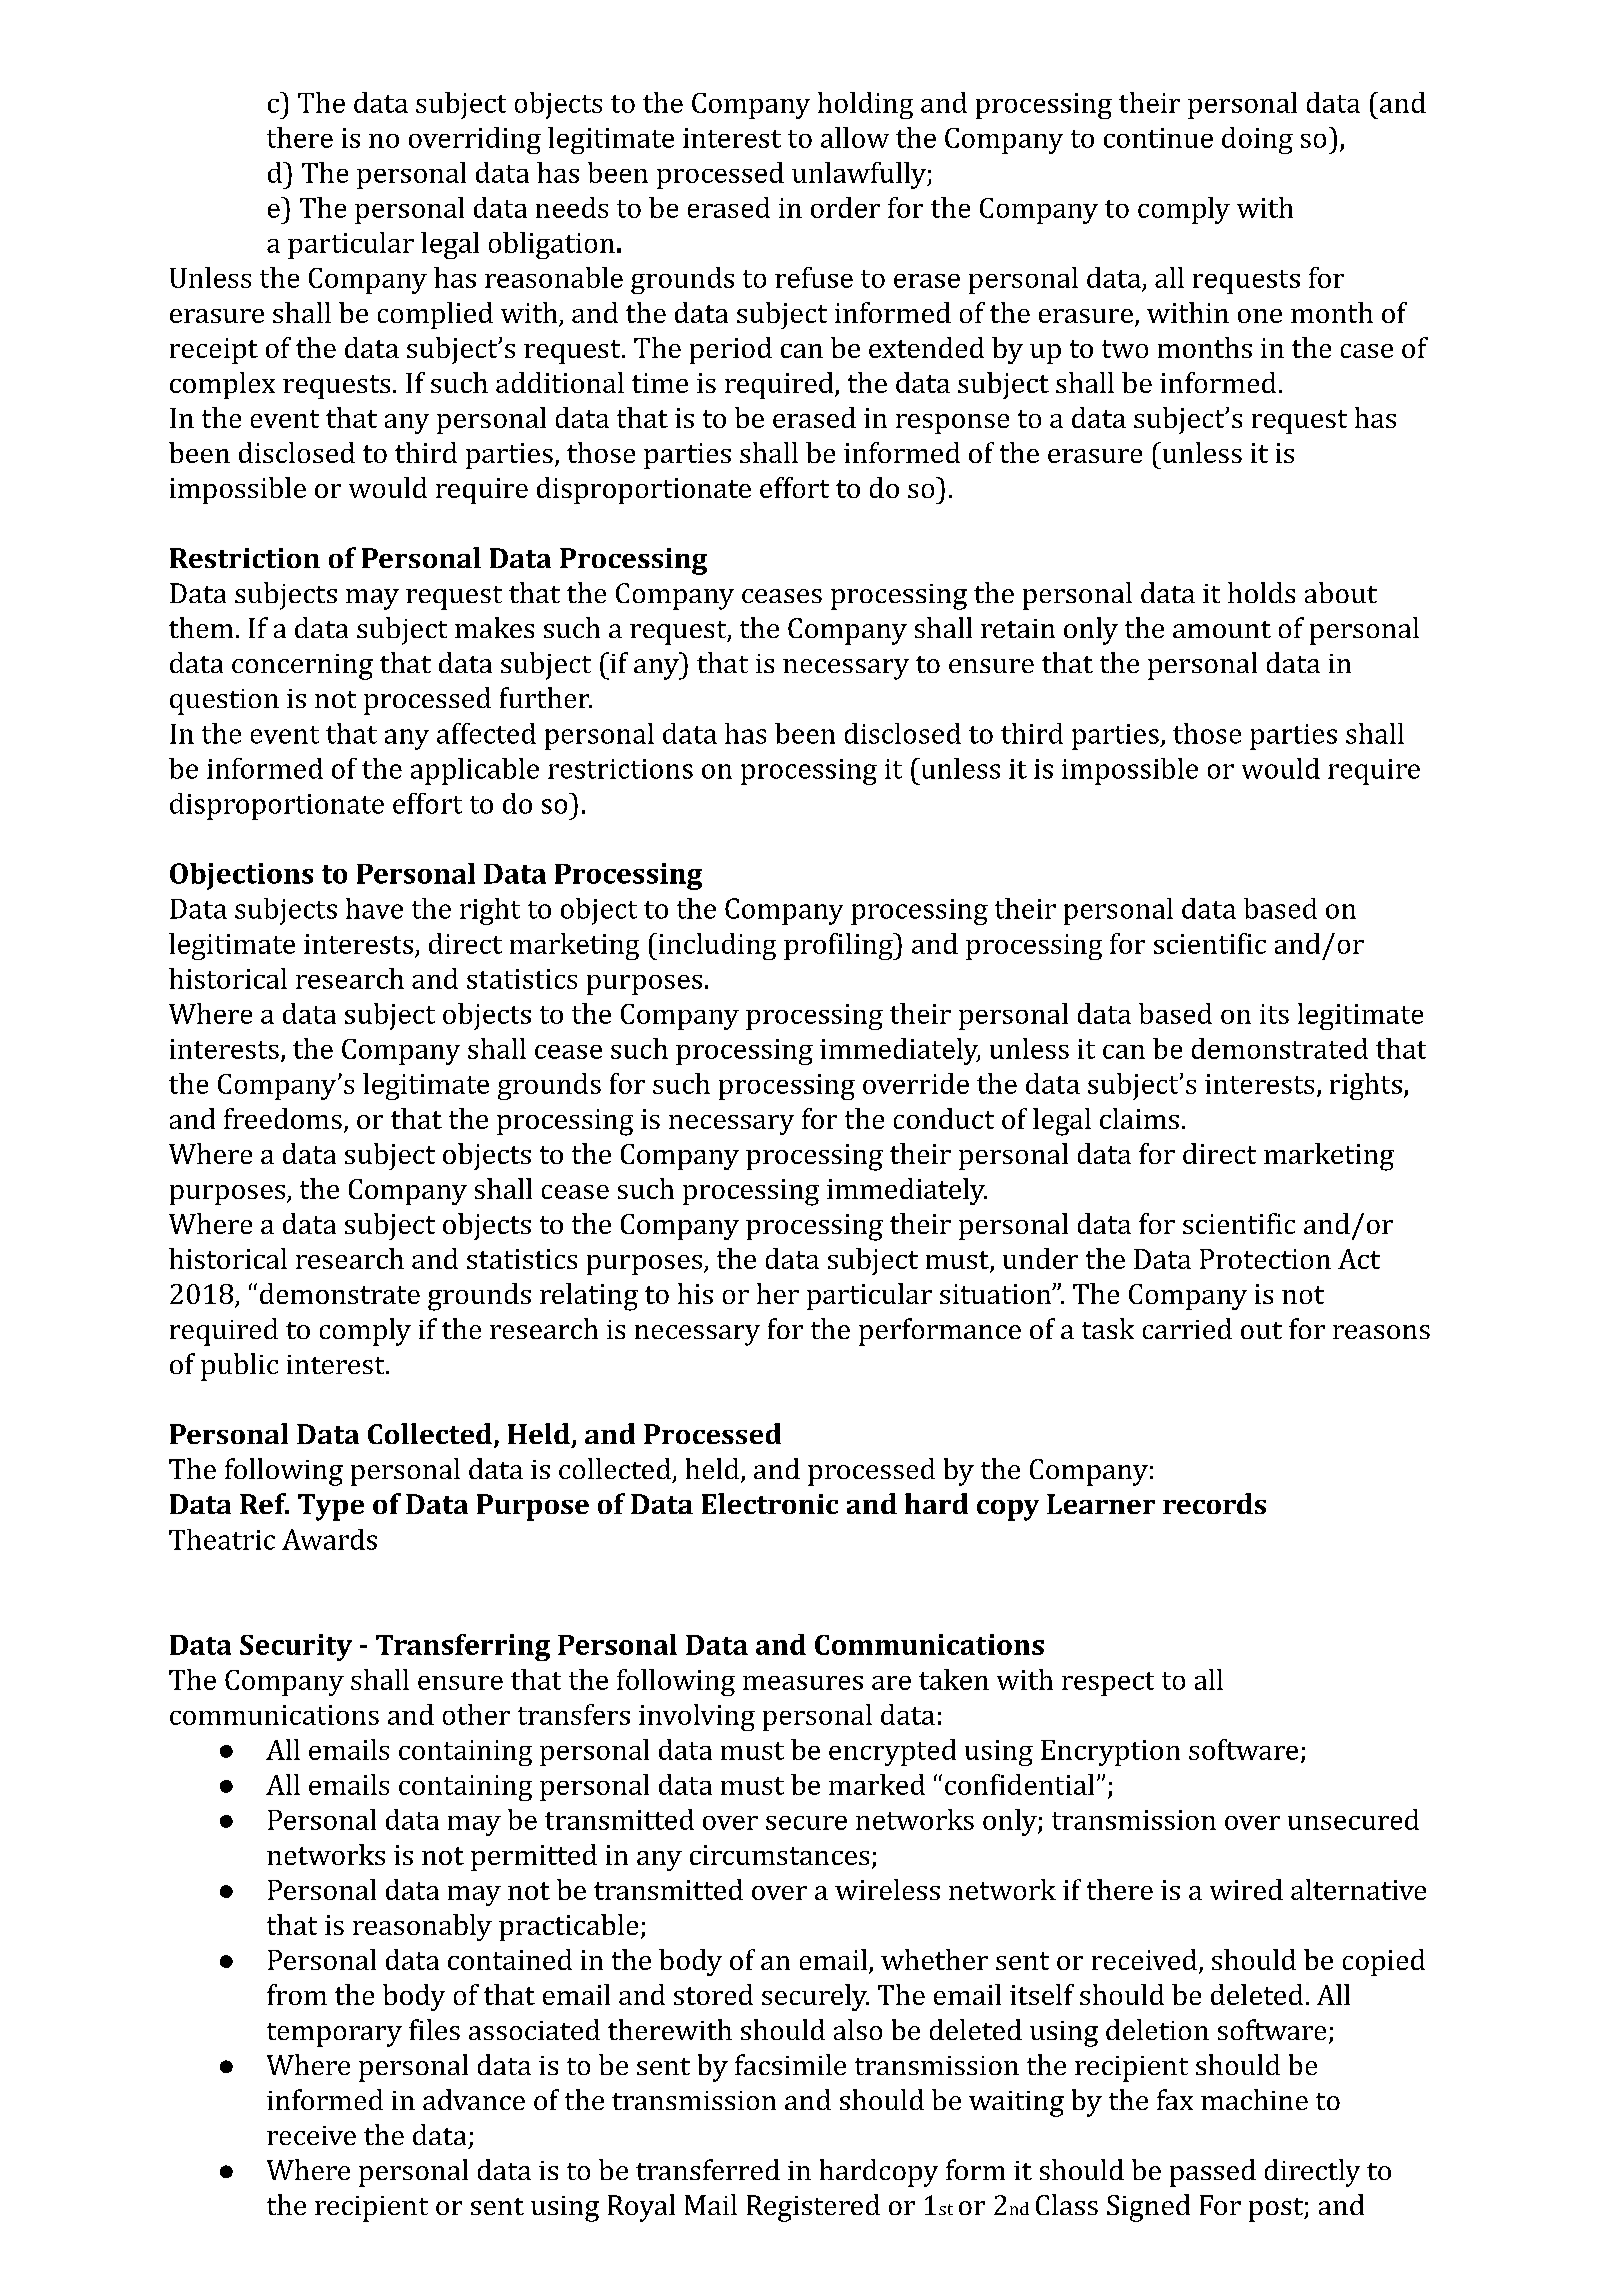 The height and width of the screenshot is (2288, 1619). What do you see at coordinates (1139, 1118) in the screenshot?
I see `claims` at bounding box center [1139, 1118].
